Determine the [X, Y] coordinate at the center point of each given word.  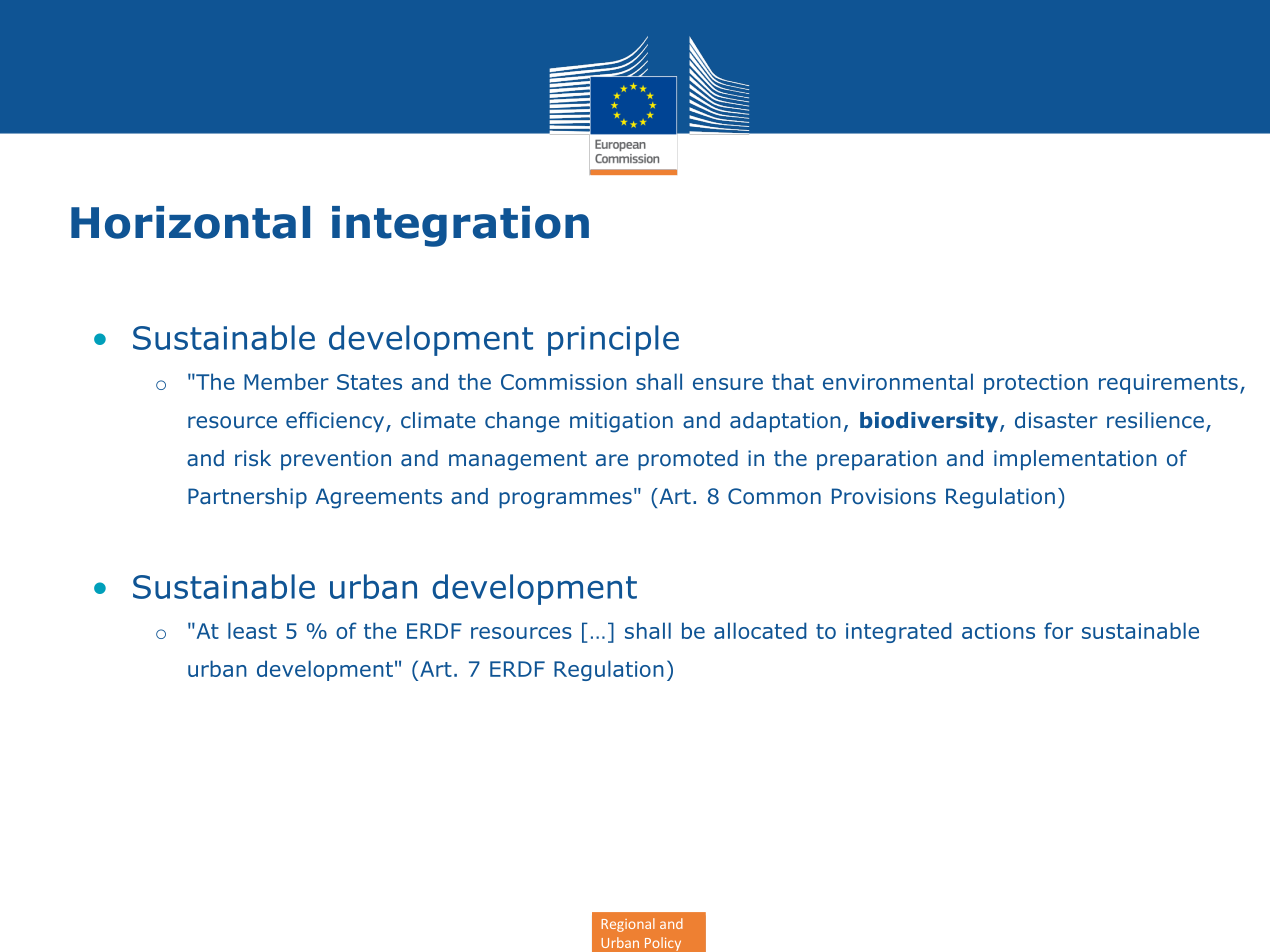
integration [460, 226]
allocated [760, 630]
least [252, 630]
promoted [688, 460]
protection [1036, 384]
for [1058, 630]
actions [998, 631]
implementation [1075, 460]
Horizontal [190, 222]
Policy [663, 944]
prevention [336, 460]
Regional [628, 925]
